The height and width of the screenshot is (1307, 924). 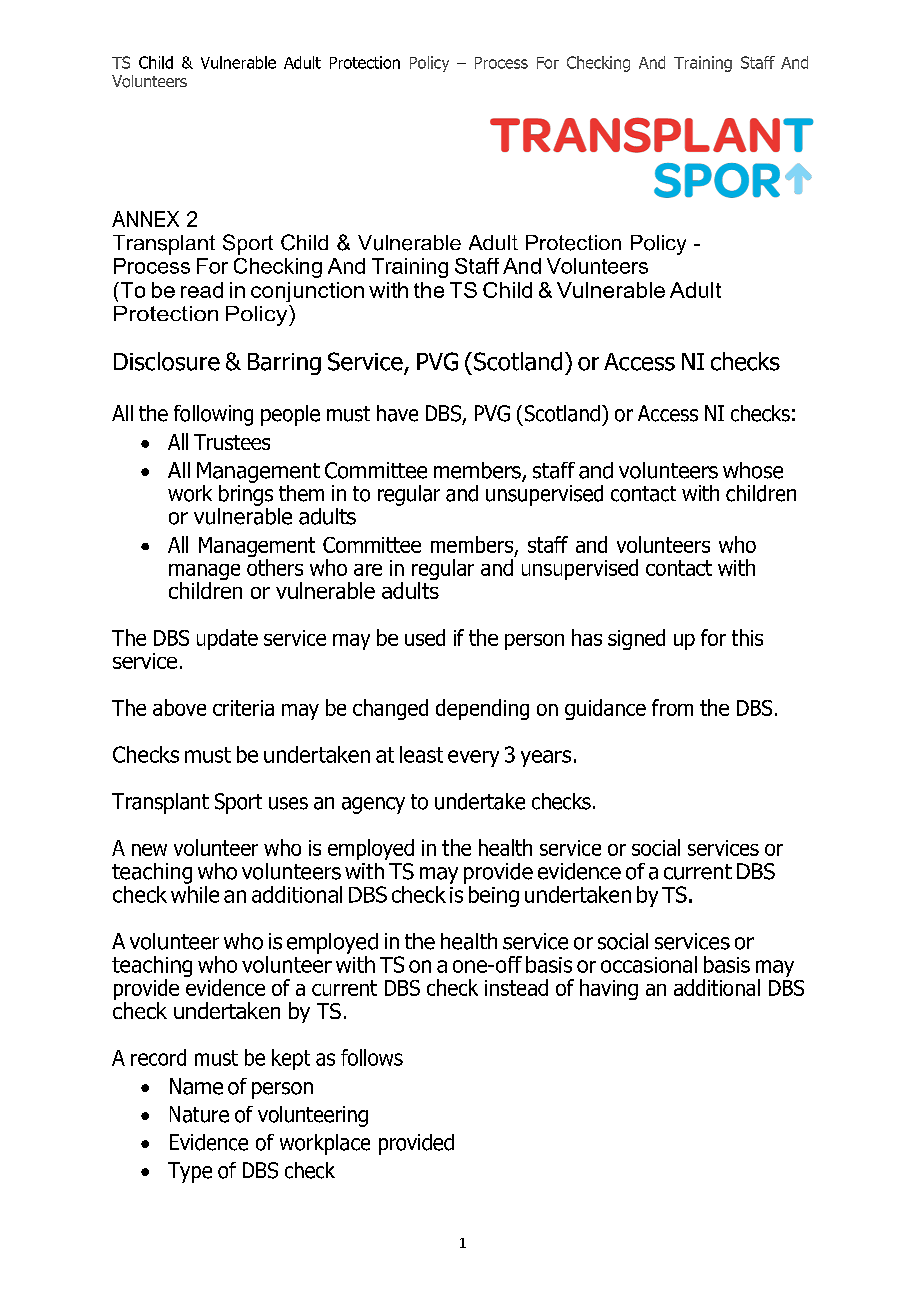 I want to click on having, so click(x=609, y=989).
